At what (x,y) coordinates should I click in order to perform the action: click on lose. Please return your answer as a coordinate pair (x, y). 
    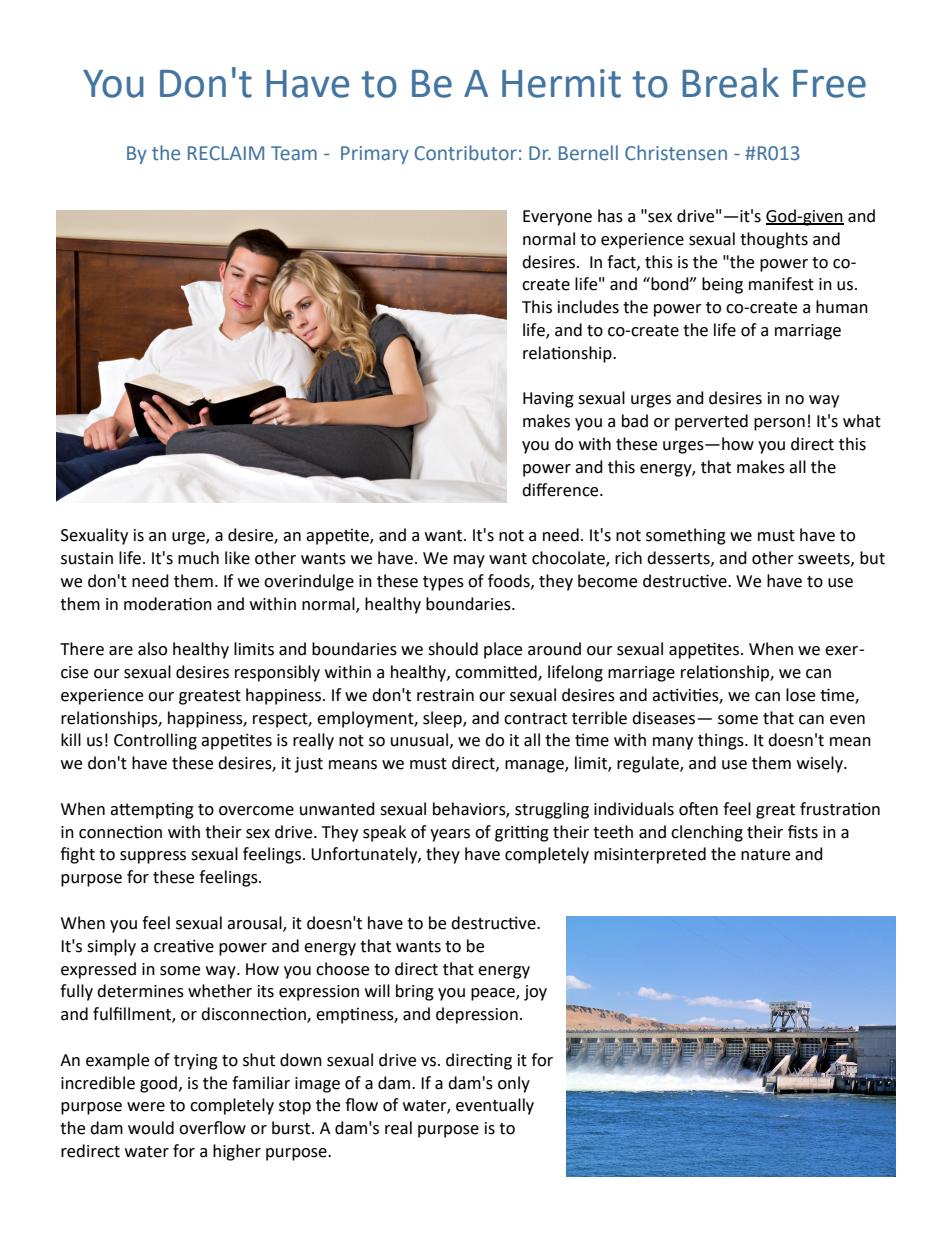
    Looking at the image, I should click on (800, 695).
